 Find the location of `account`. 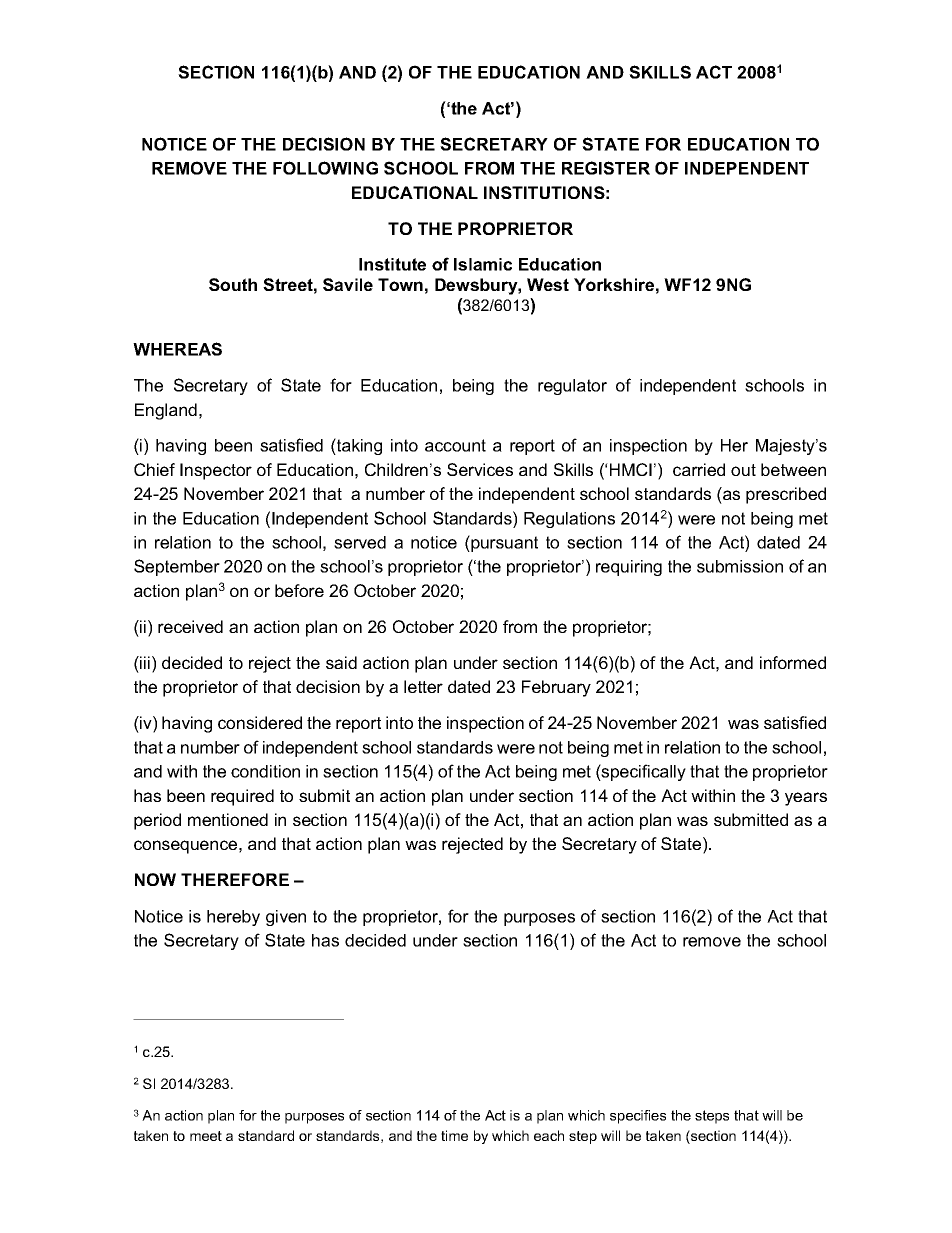

account is located at coordinates (455, 445).
